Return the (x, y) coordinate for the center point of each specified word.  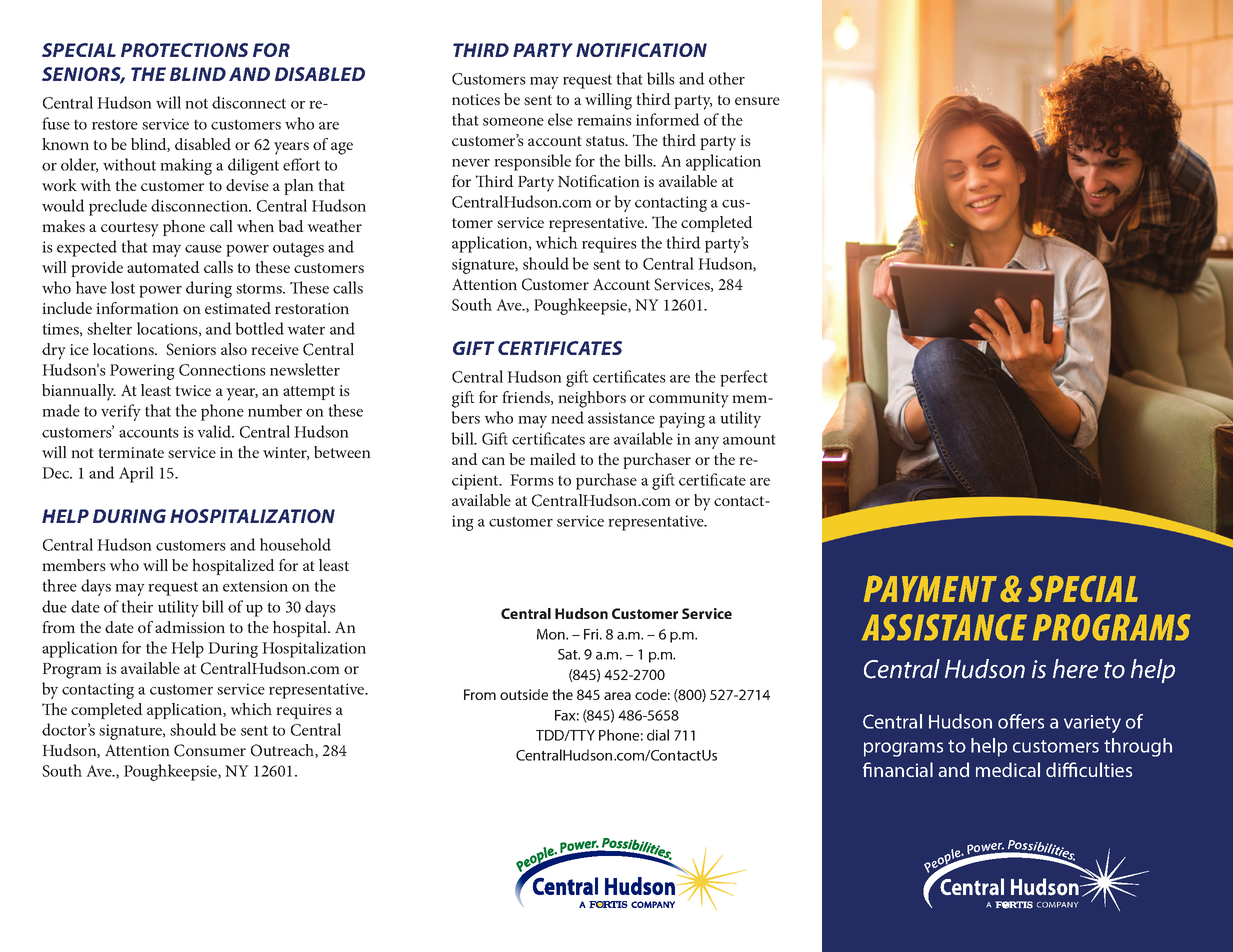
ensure (757, 101)
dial (658, 735)
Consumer (210, 750)
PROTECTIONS (184, 50)
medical (1008, 769)
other (727, 78)
